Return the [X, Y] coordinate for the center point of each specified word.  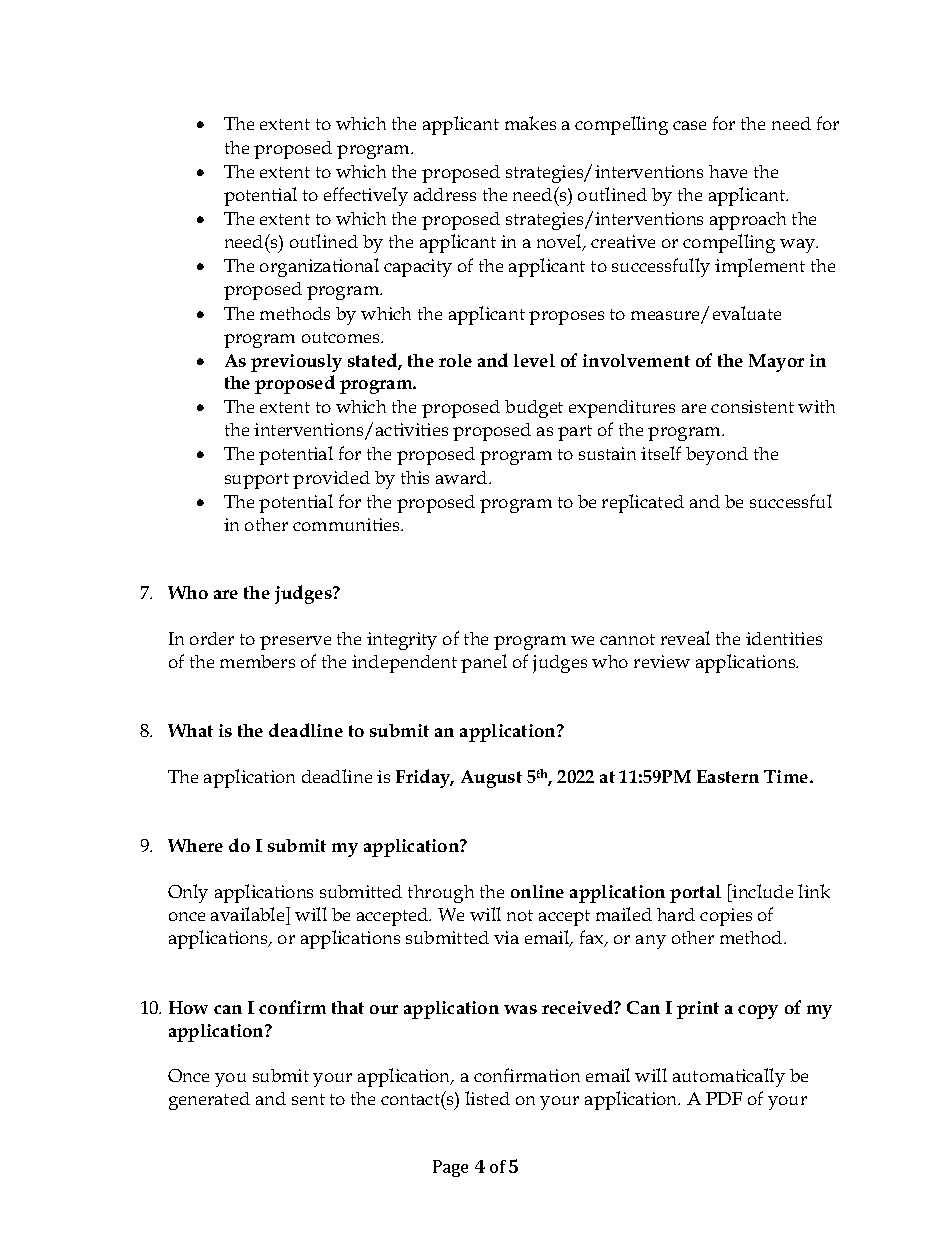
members [257, 661]
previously [296, 363]
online [537, 891]
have [728, 171]
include [762, 891]
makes [530, 123]
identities [784, 638]
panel [484, 663]
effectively [366, 196]
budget [534, 409]
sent [308, 1099]
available [249, 914]
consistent [752, 406]
